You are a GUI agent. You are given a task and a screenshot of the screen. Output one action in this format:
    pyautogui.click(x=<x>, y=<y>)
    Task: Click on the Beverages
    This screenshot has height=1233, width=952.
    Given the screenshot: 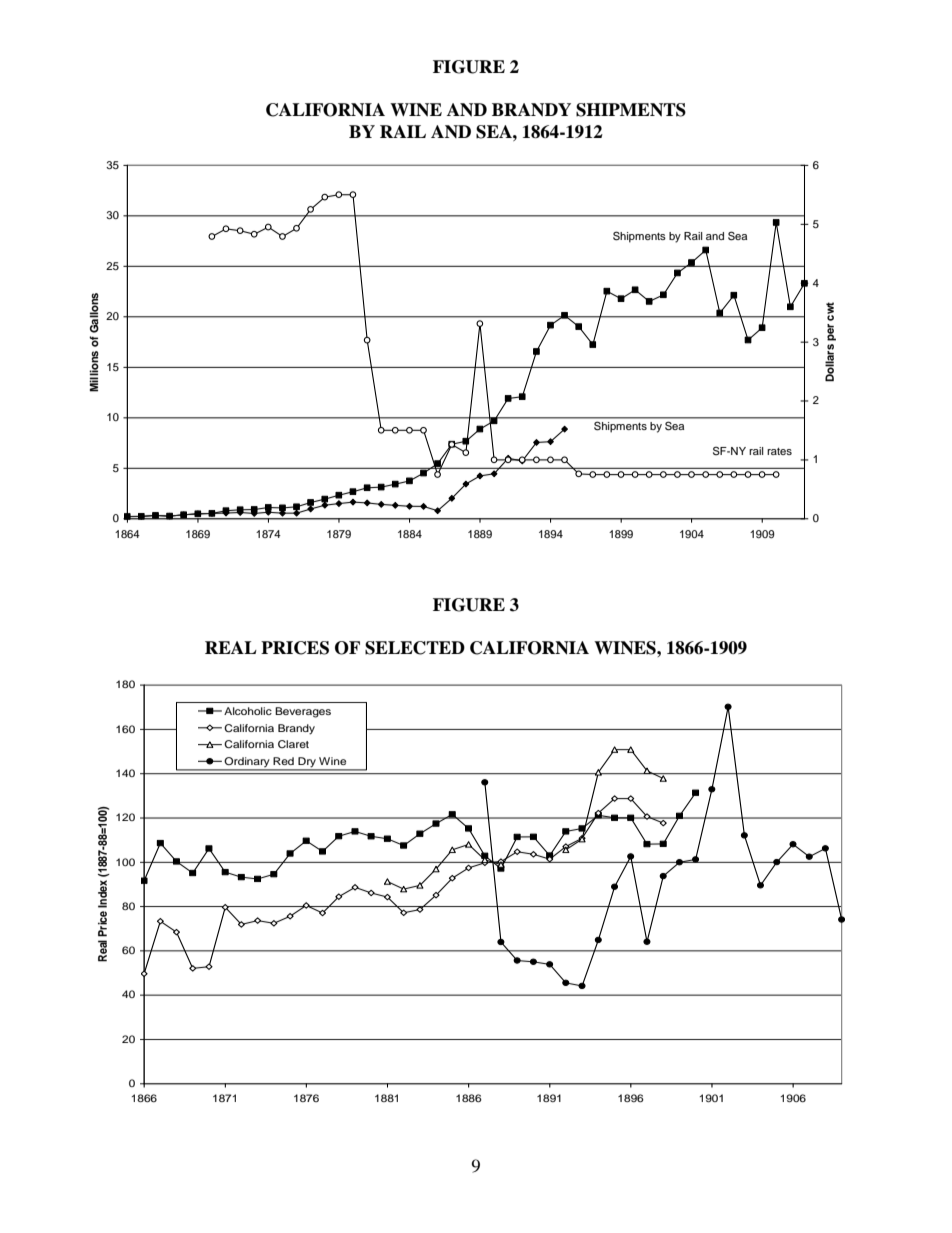 What is the action you would take?
    pyautogui.click(x=303, y=712)
